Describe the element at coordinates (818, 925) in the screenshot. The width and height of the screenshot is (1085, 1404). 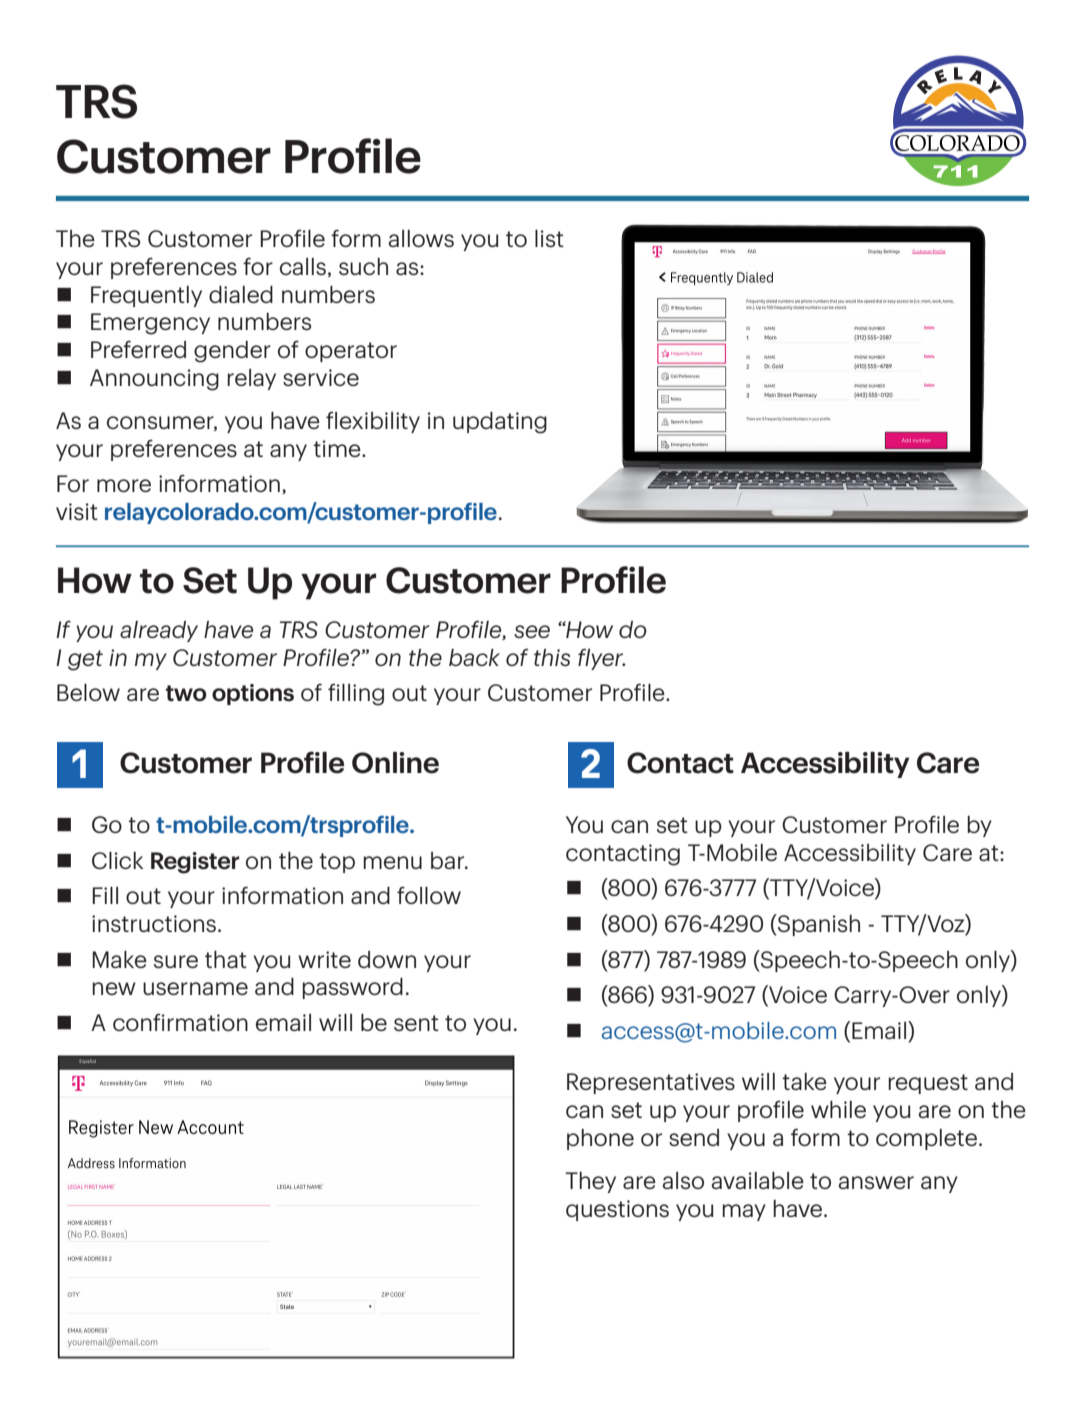
I see `Spanish` at that location.
